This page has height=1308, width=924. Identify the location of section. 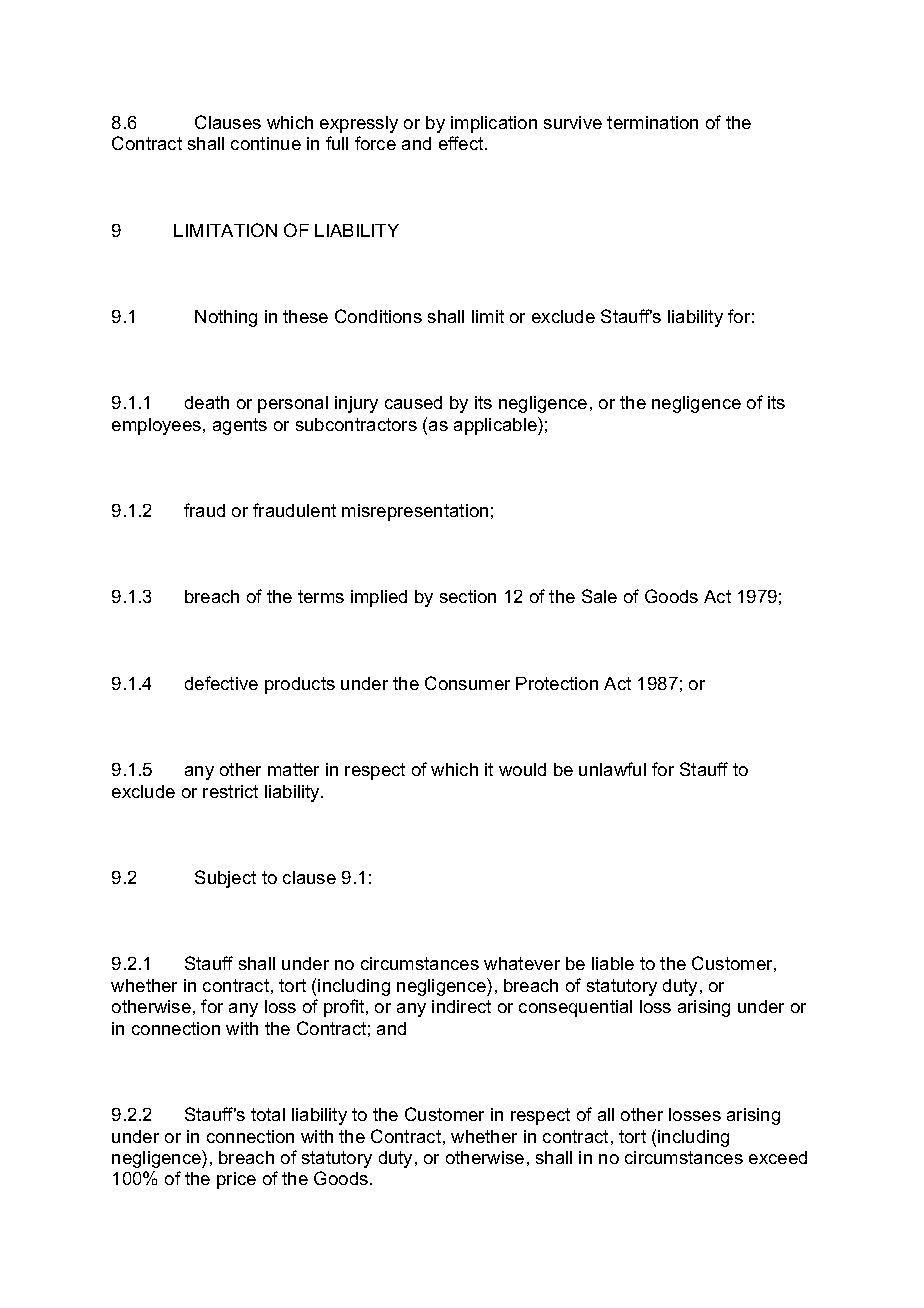
(468, 596).
